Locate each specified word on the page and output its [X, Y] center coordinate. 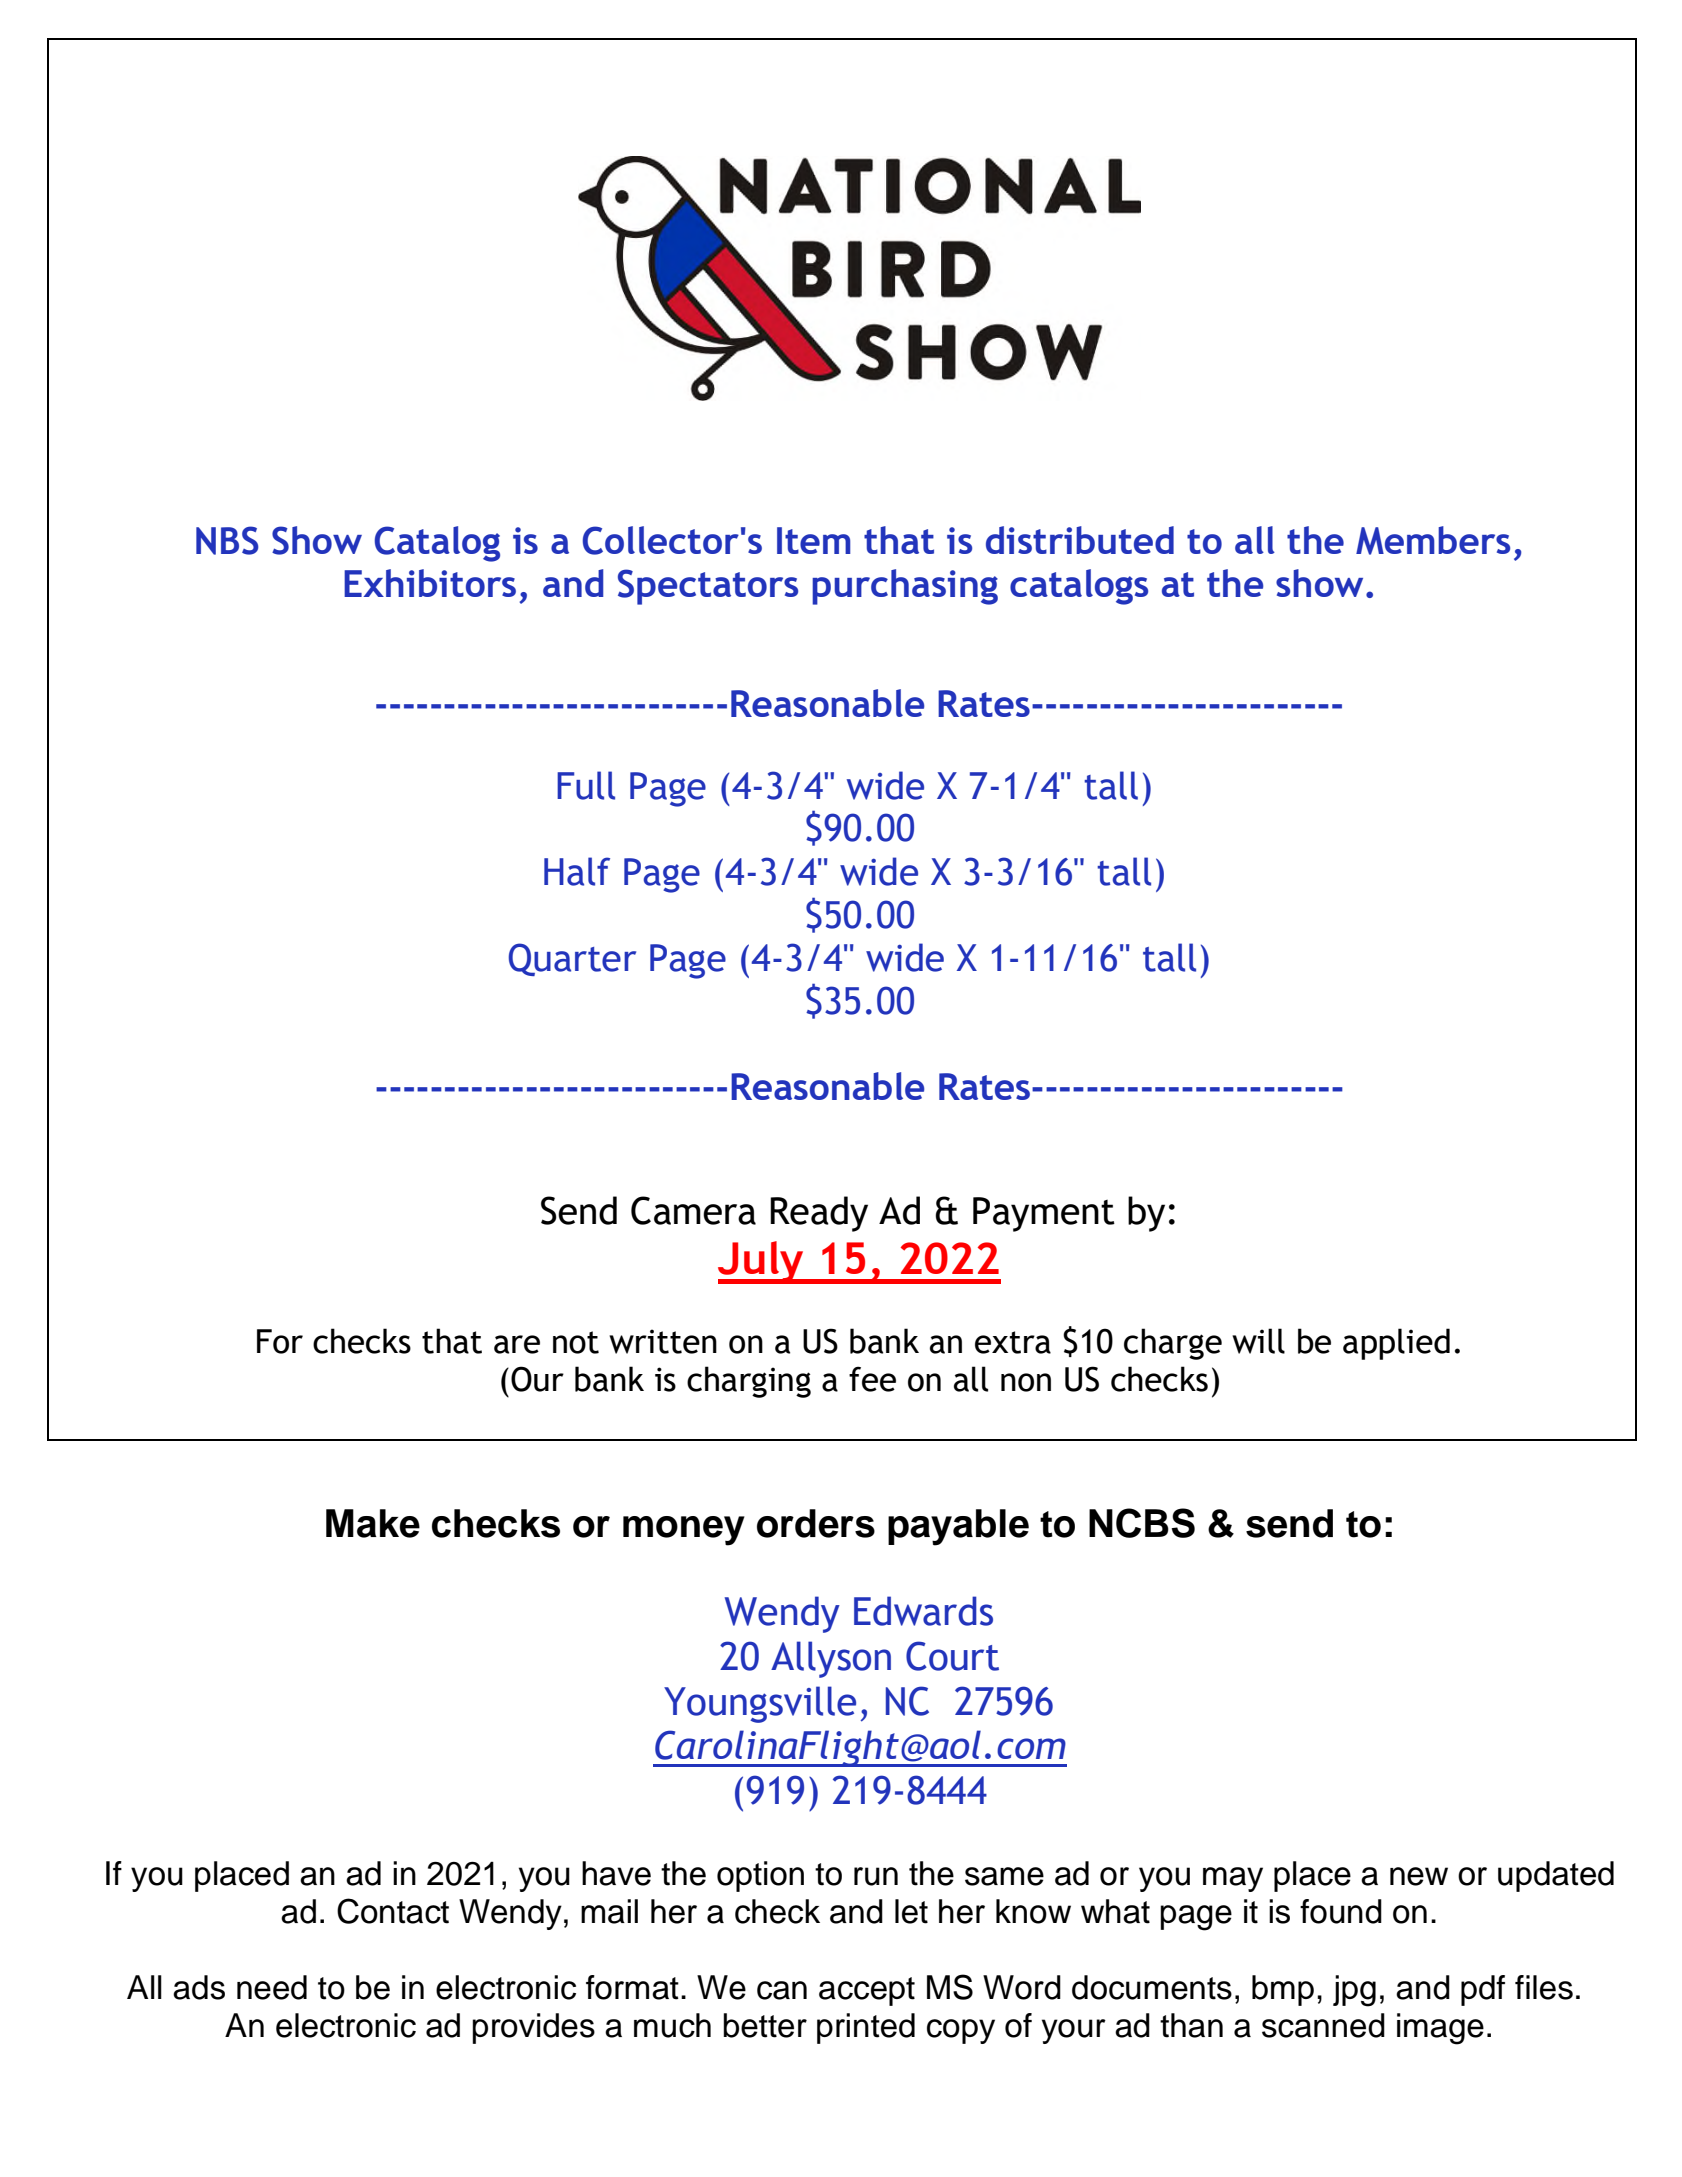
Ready [819, 1214]
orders [816, 1523]
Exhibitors [430, 583]
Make [373, 1523]
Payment [1044, 1214]
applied [1396, 1344]
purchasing [905, 587]
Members [1433, 540]
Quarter [572, 959]
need [272, 1987]
